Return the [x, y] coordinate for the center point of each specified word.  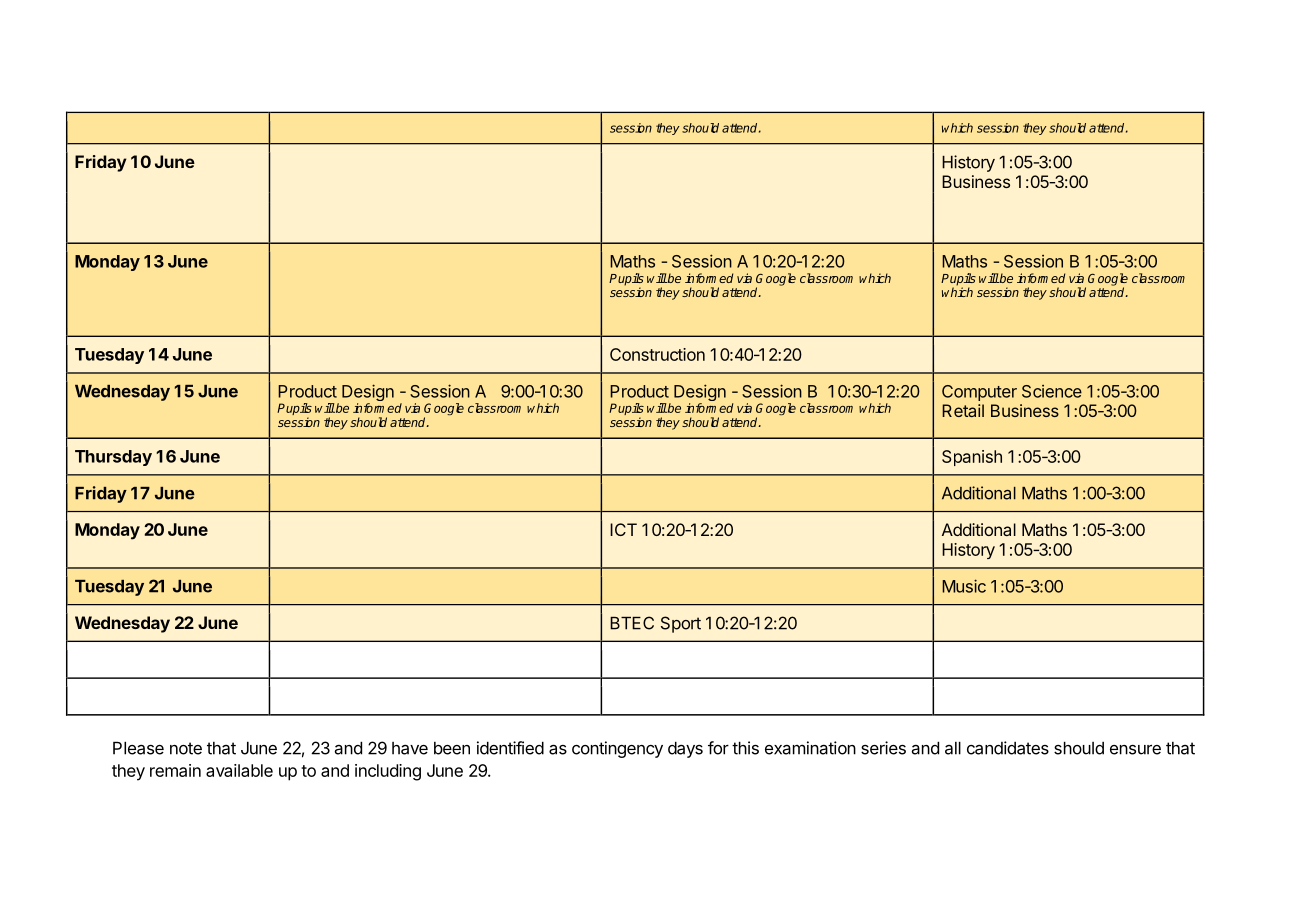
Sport [681, 624]
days [685, 749]
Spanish [972, 458]
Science [1052, 391]
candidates [1008, 748]
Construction [657, 354]
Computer [979, 393]
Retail [963, 410]
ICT [623, 529]
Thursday [113, 458]
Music [964, 586]
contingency [617, 749]
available [239, 770]
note [186, 748]
